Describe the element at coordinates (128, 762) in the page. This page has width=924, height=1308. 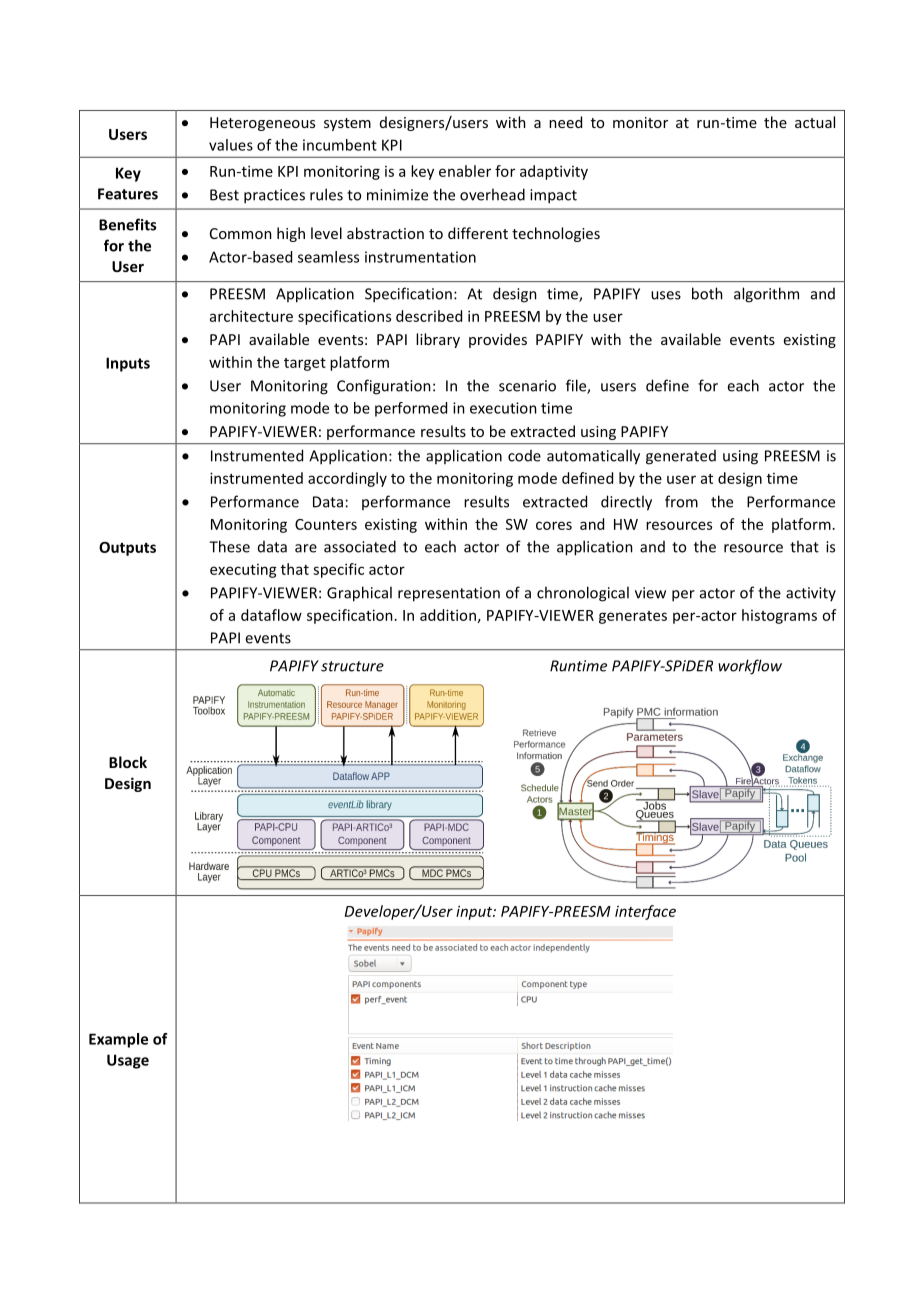
I see `Block` at that location.
